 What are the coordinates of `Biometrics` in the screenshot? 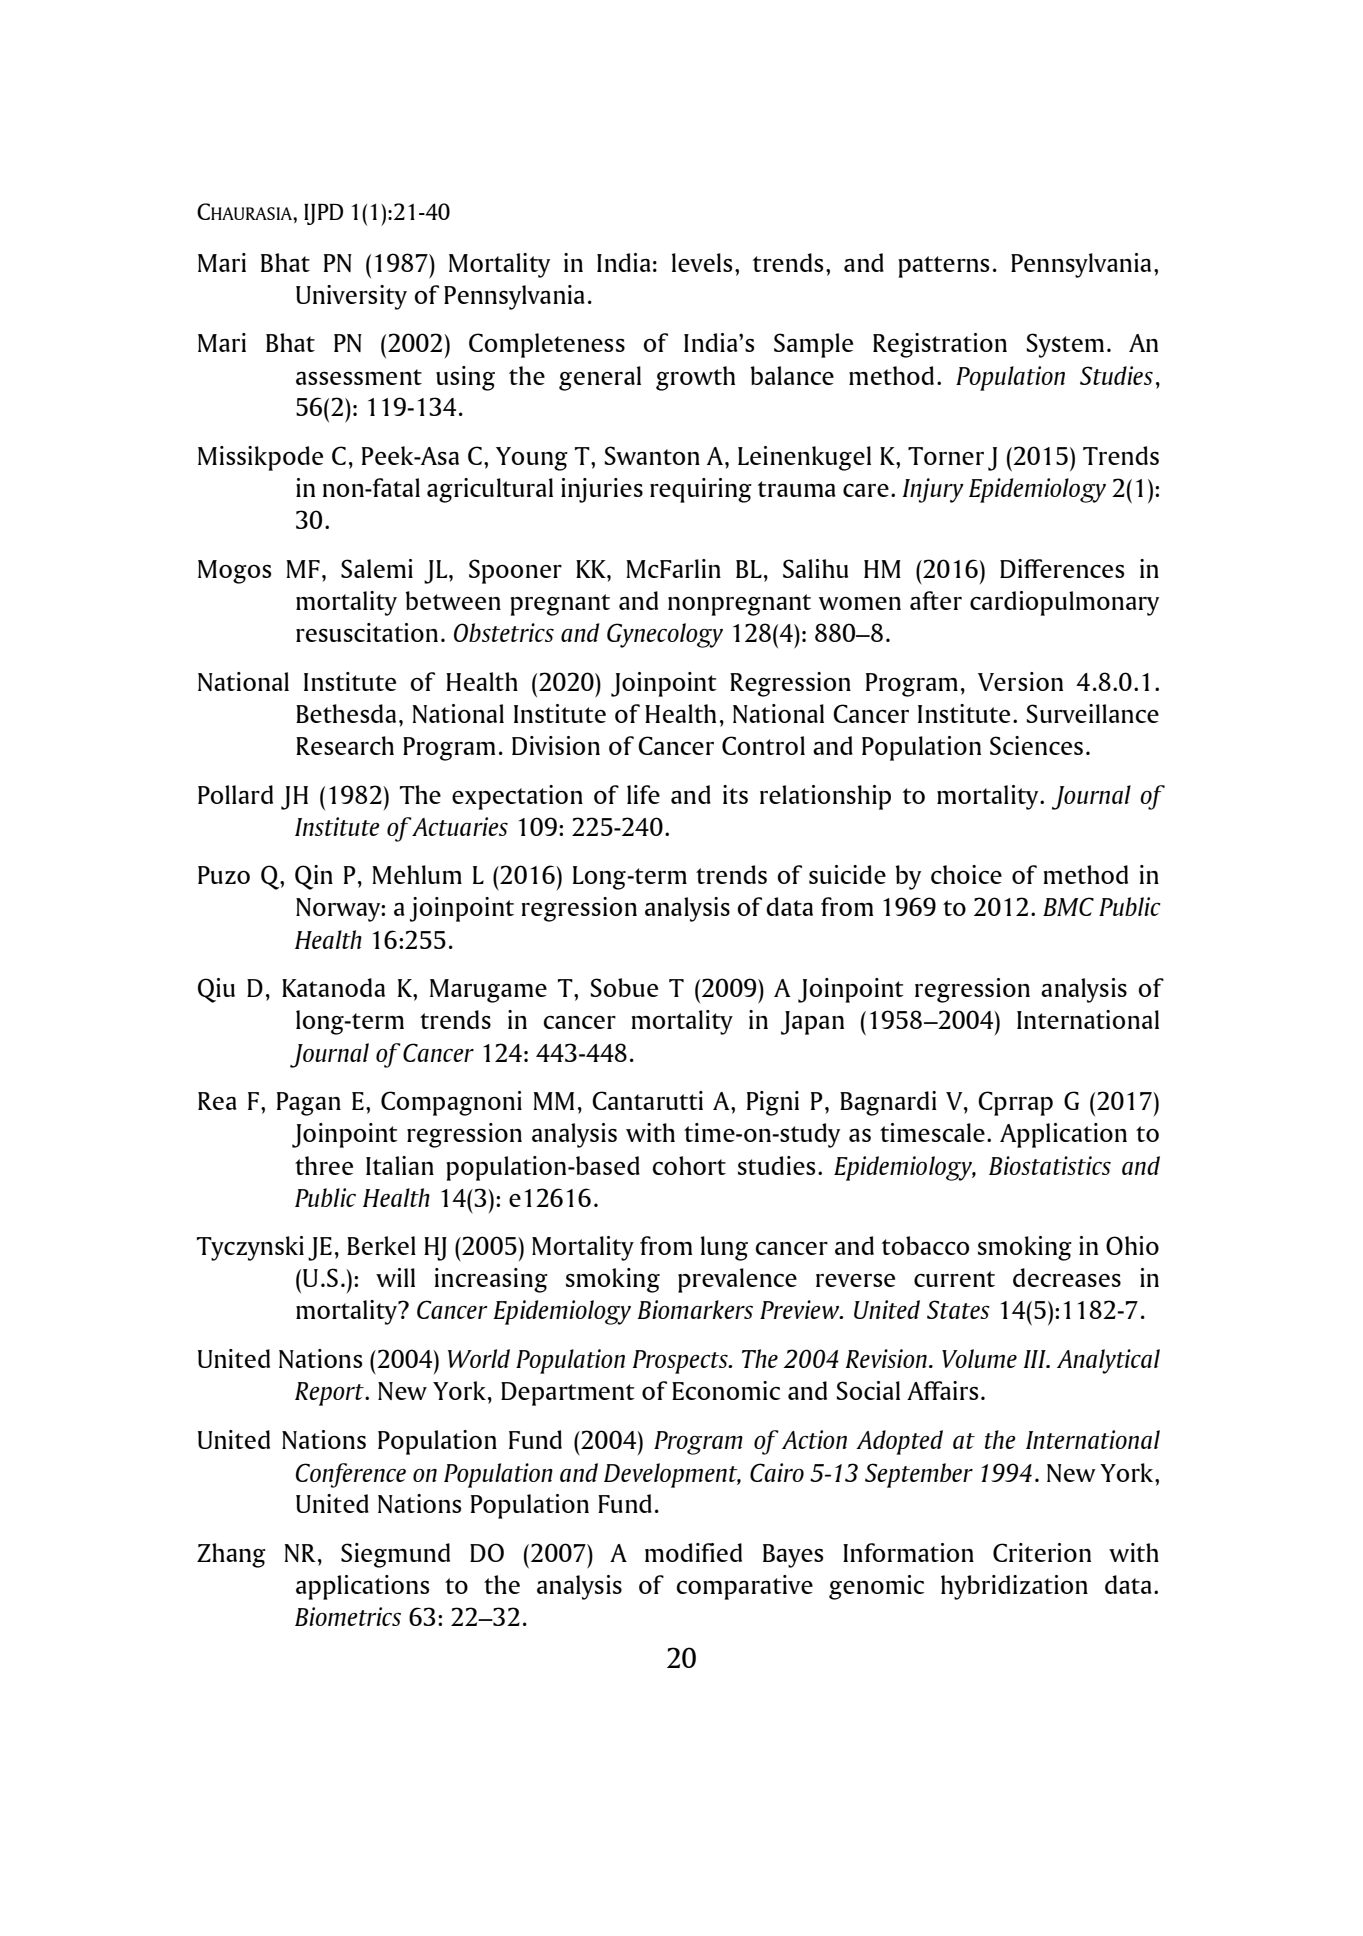 It's located at (348, 1616).
